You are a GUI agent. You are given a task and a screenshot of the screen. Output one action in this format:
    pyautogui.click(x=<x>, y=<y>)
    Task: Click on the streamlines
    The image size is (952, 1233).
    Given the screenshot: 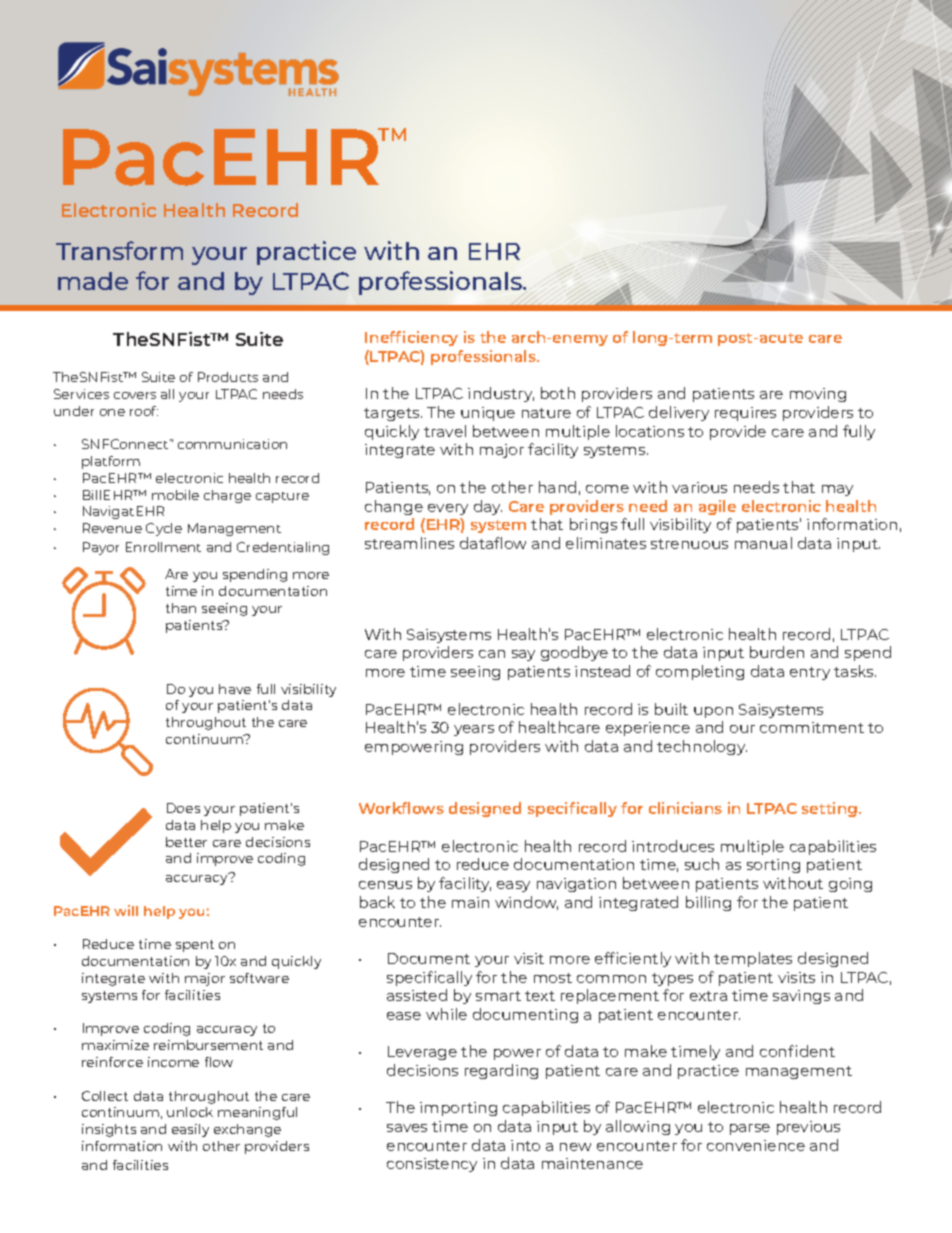 What is the action you would take?
    pyautogui.click(x=409, y=543)
